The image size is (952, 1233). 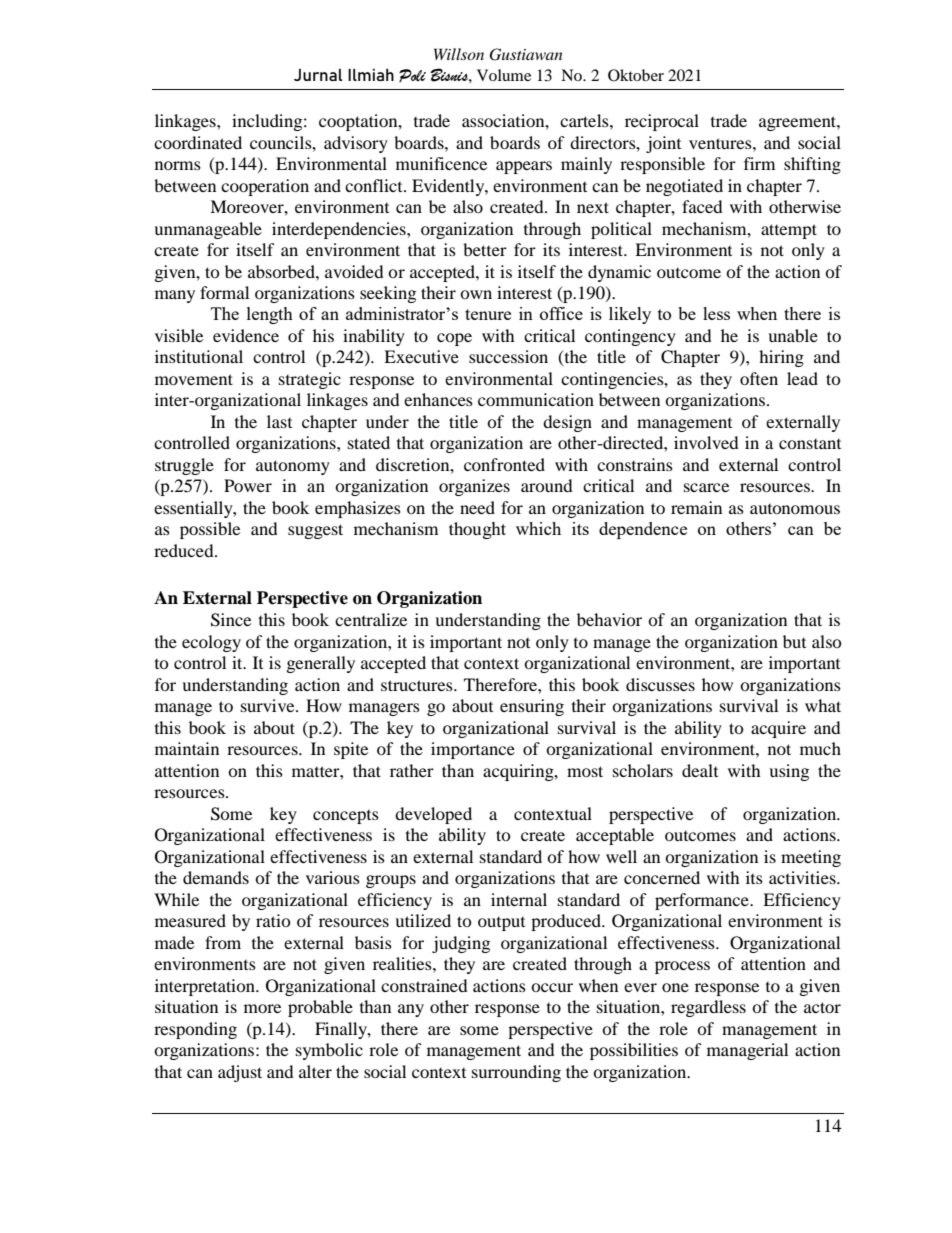 I want to click on using, so click(x=789, y=772).
